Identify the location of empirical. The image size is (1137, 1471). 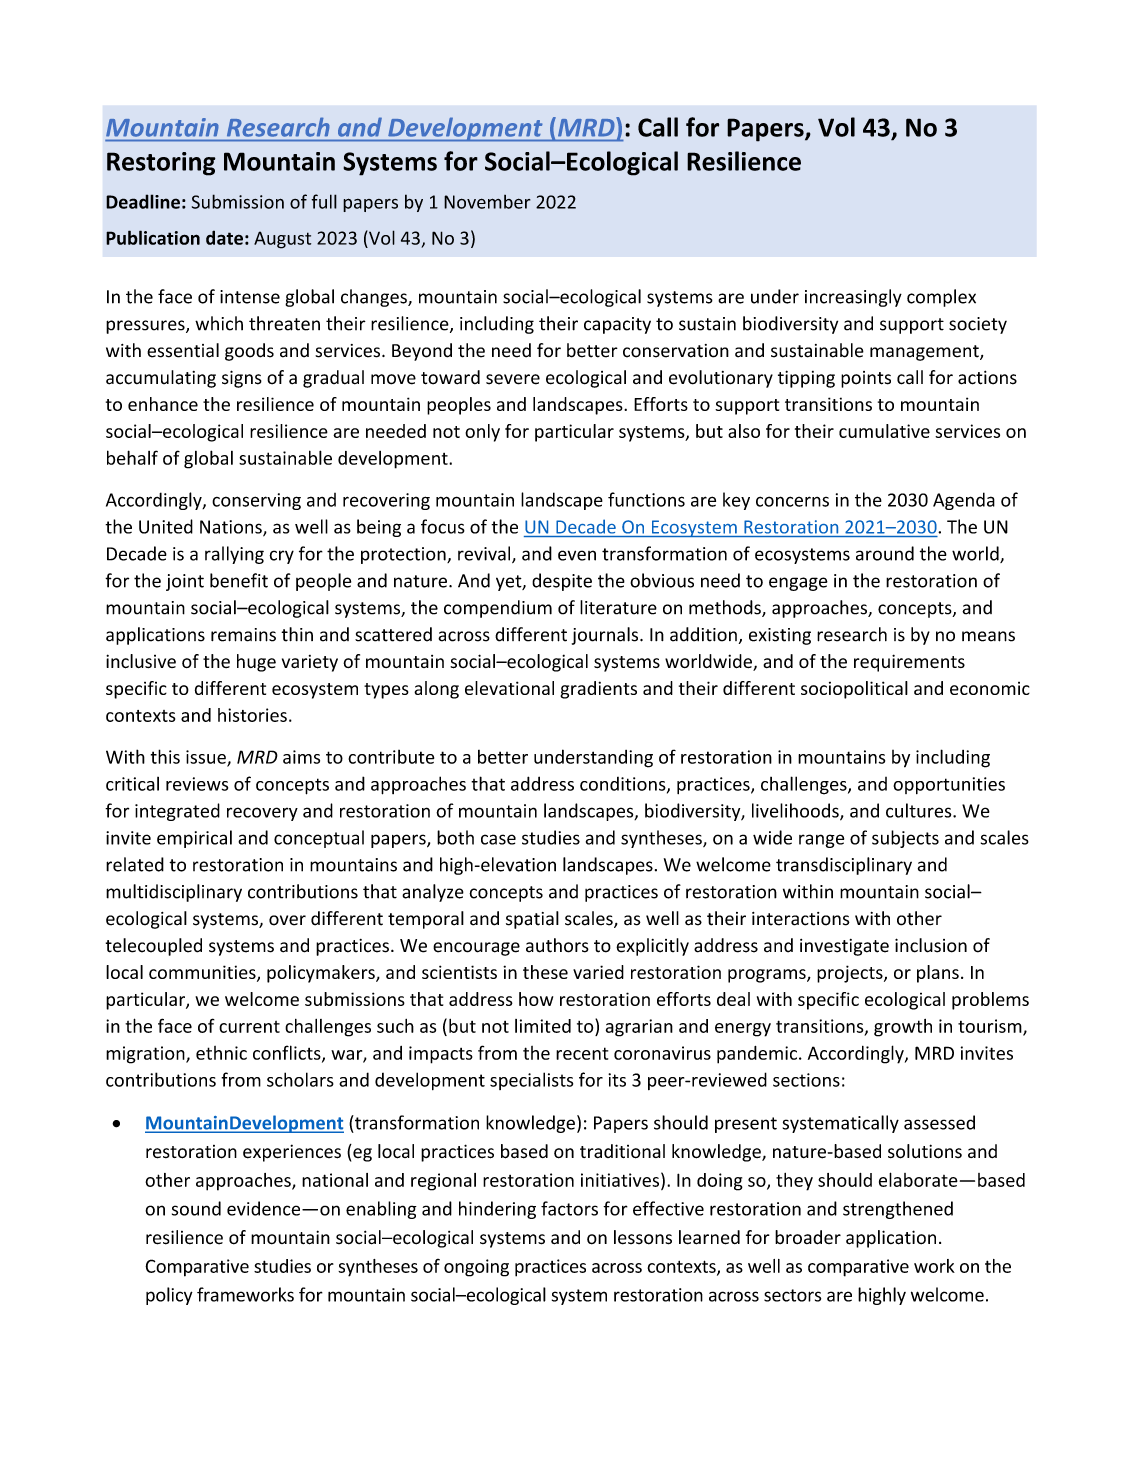
(194, 839).
